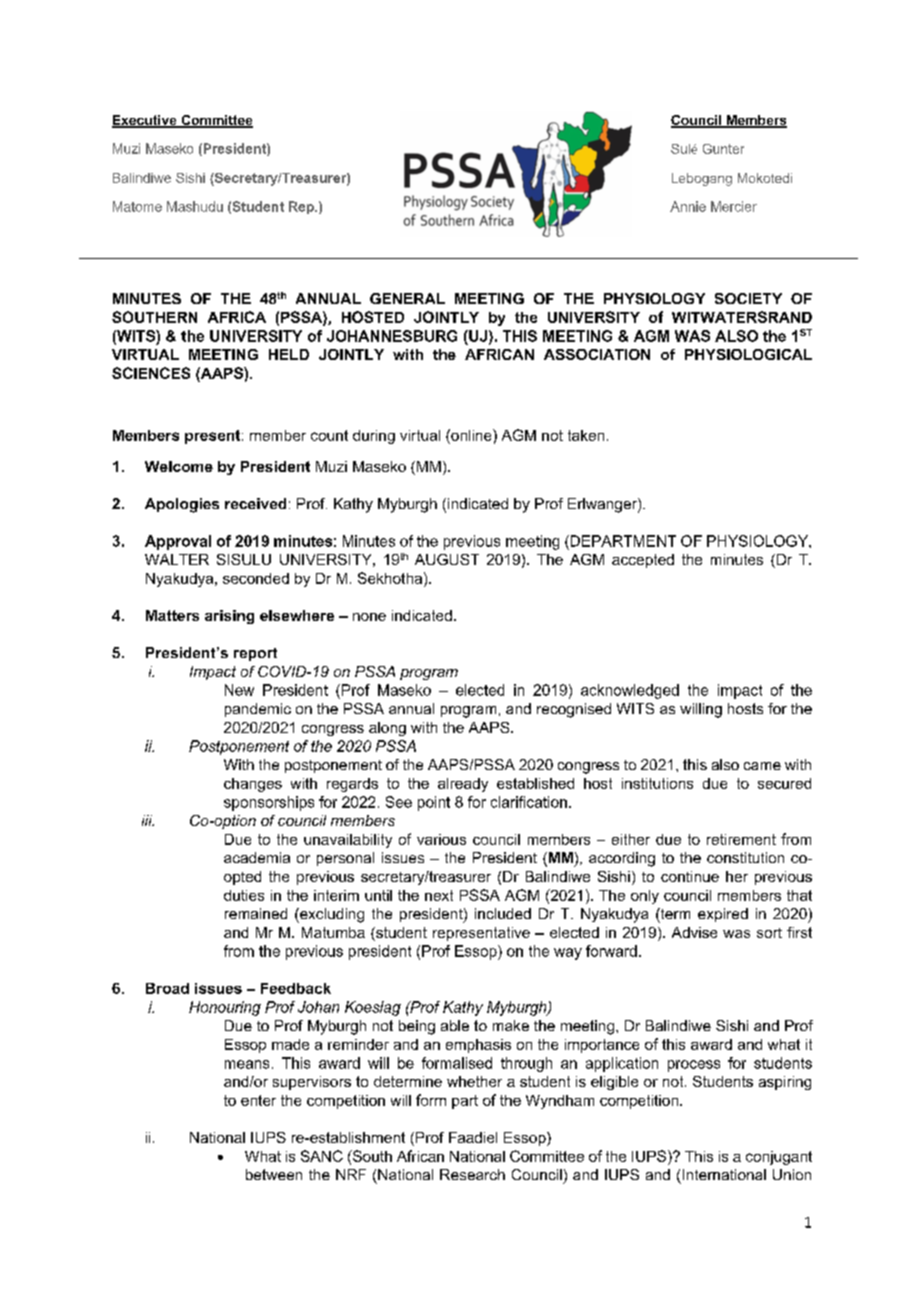 This document has height=1308, width=924. Describe the element at coordinates (748, 354) in the document. I see `PHYSIOLOGICAL` at that location.
